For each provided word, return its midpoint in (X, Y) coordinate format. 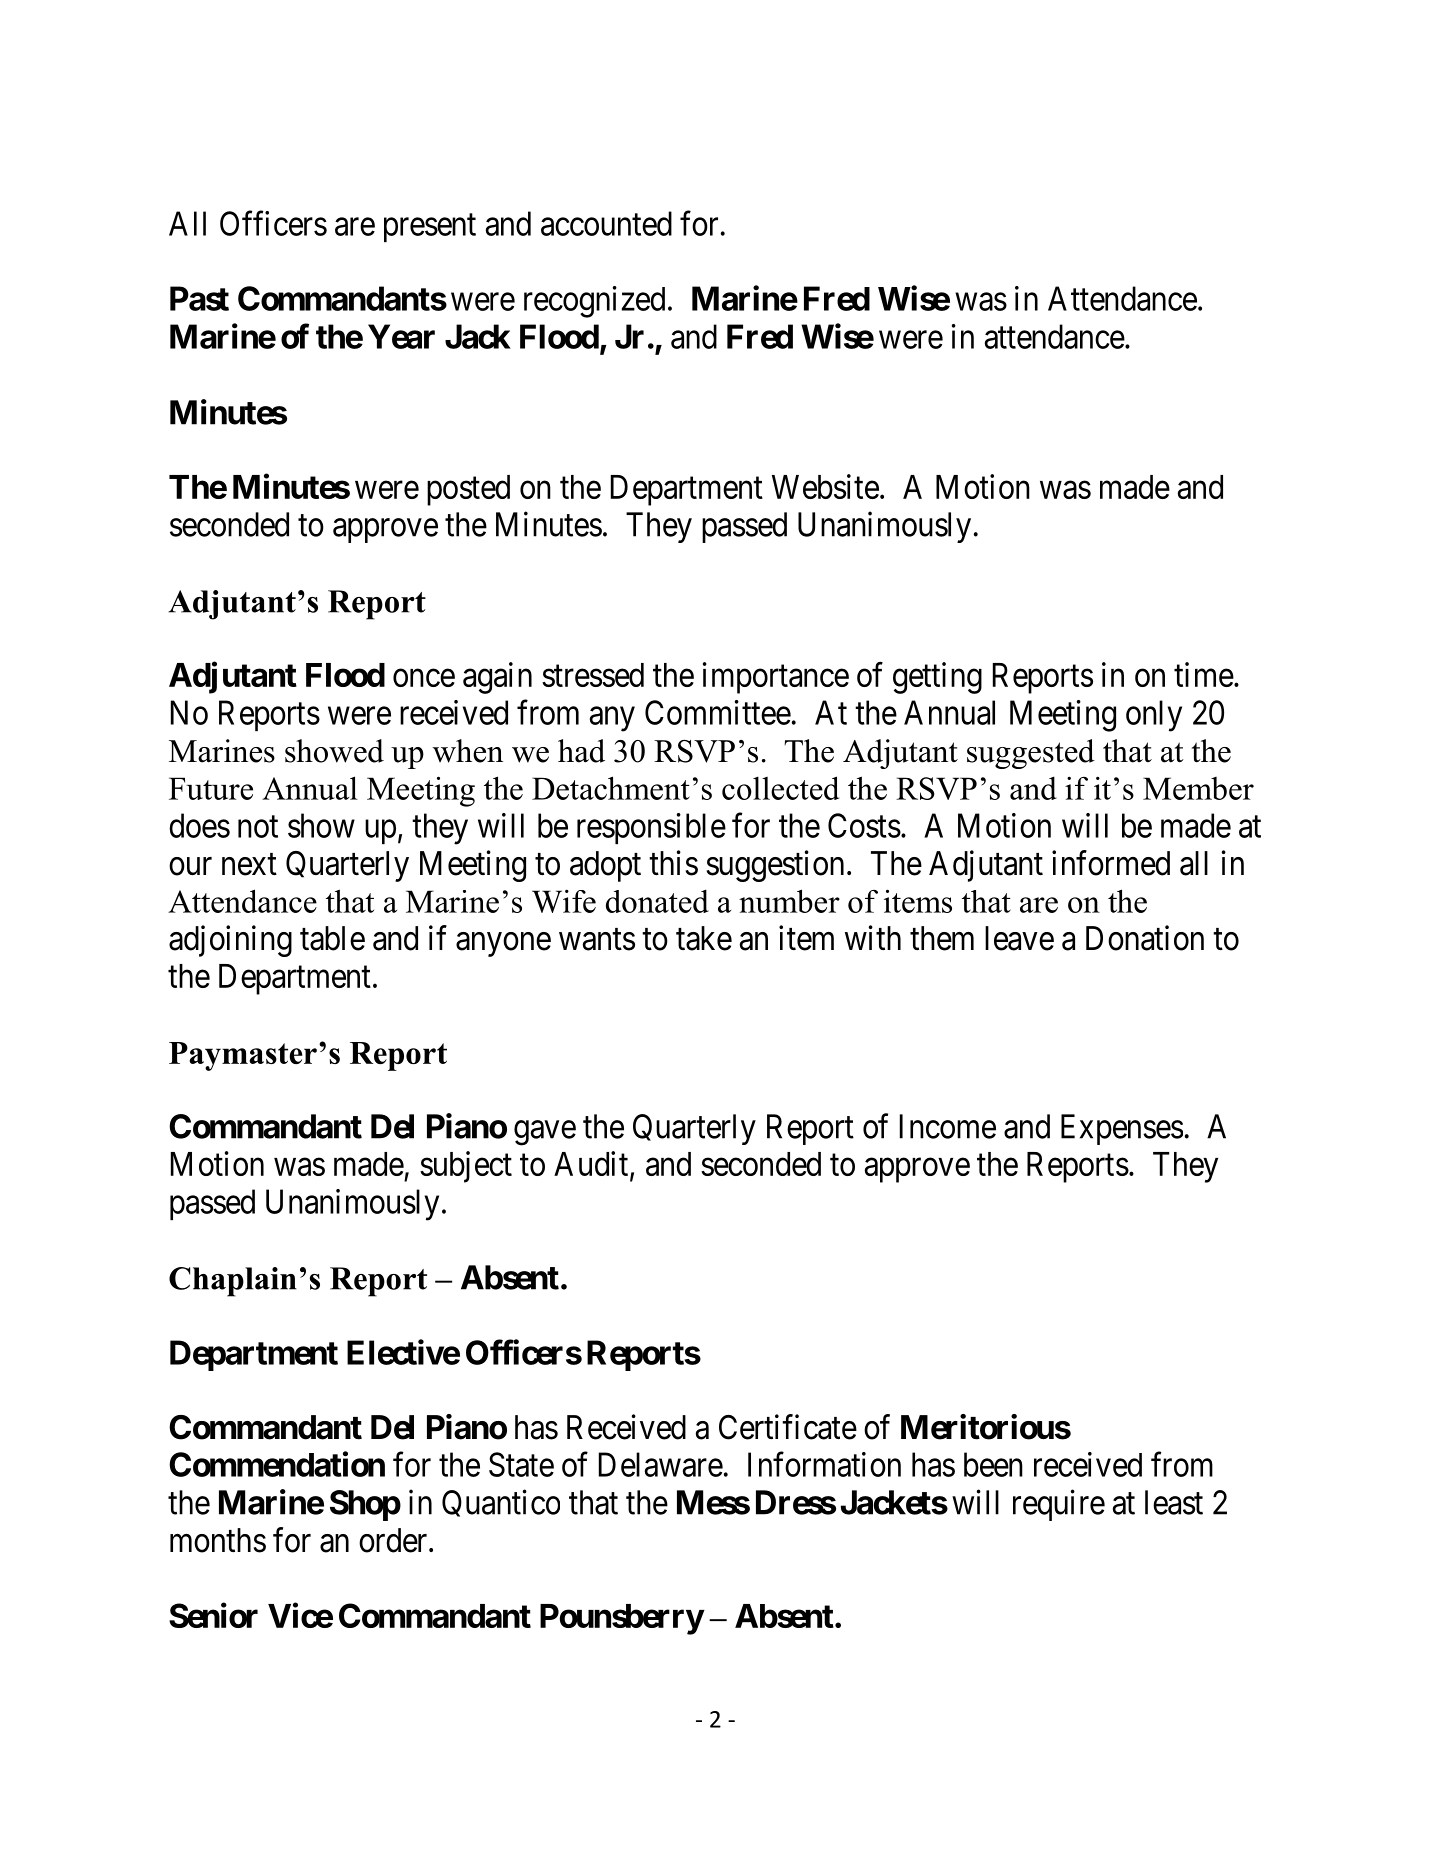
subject (466, 1167)
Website (825, 486)
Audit (592, 1165)
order (394, 1540)
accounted (606, 223)
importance (776, 678)
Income (948, 1126)
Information (824, 1464)
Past (199, 298)
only (1154, 716)
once (424, 678)
